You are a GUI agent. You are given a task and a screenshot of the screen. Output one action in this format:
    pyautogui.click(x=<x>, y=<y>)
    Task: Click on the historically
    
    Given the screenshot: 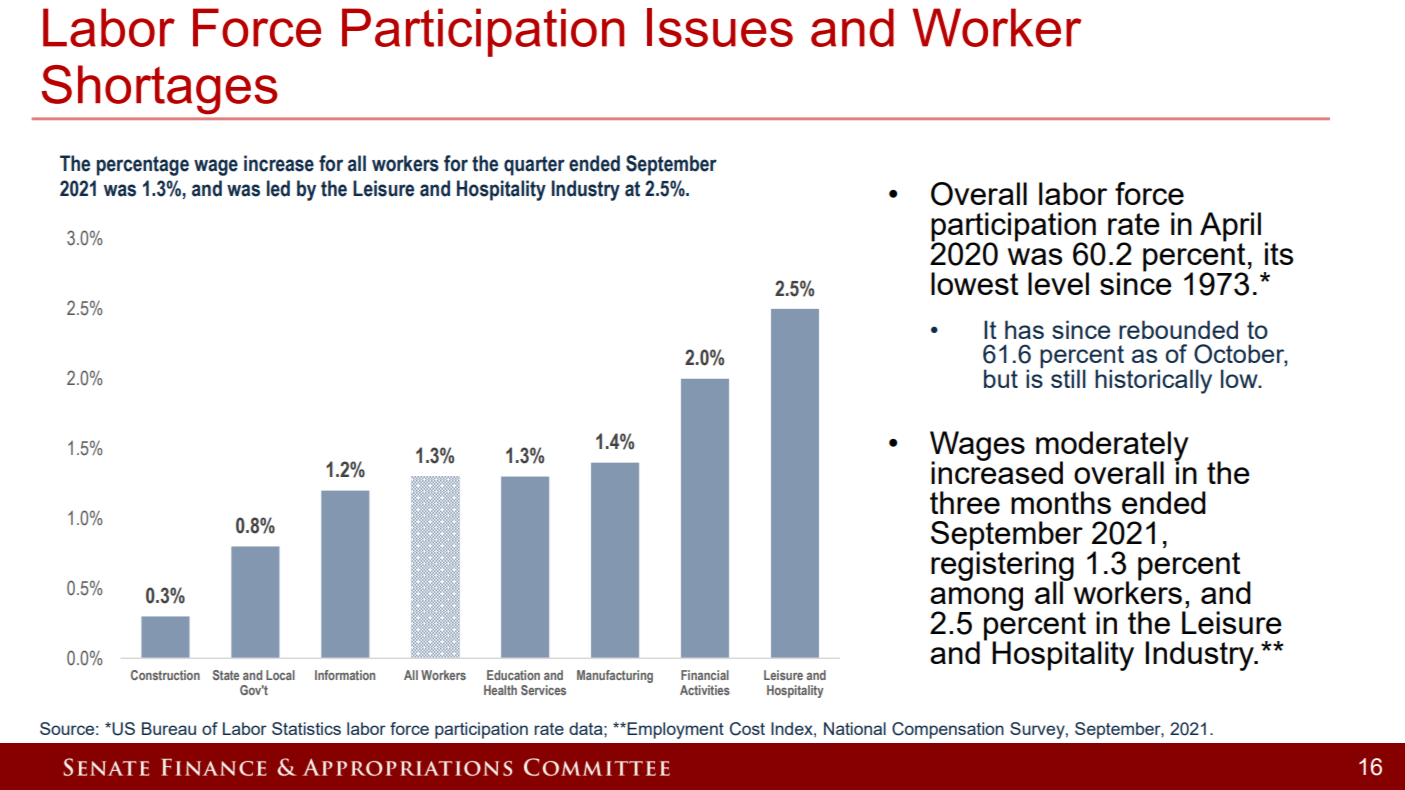 What is the action you would take?
    pyautogui.click(x=1153, y=381)
